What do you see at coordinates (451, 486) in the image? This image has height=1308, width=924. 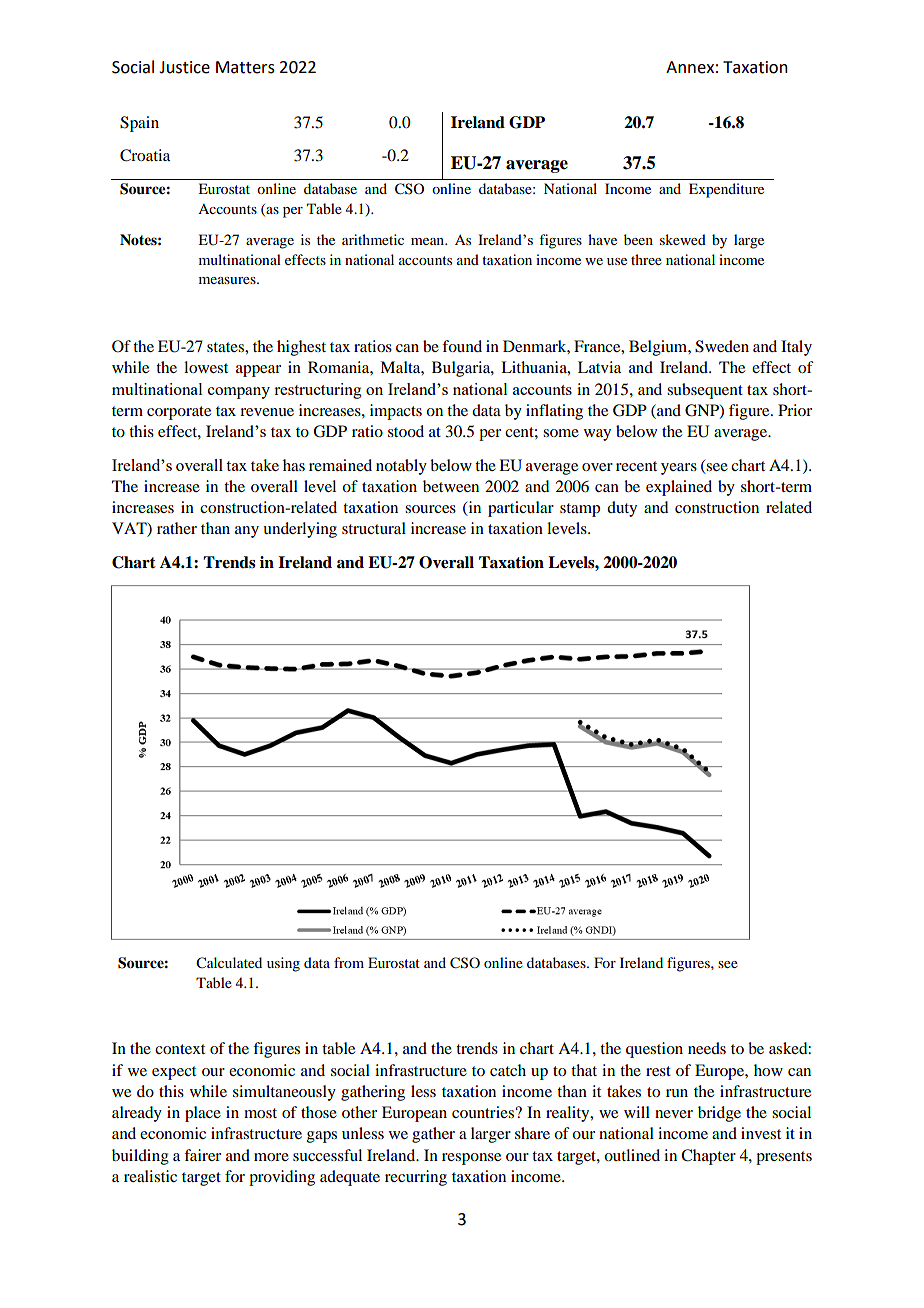 I see `between` at bounding box center [451, 486].
